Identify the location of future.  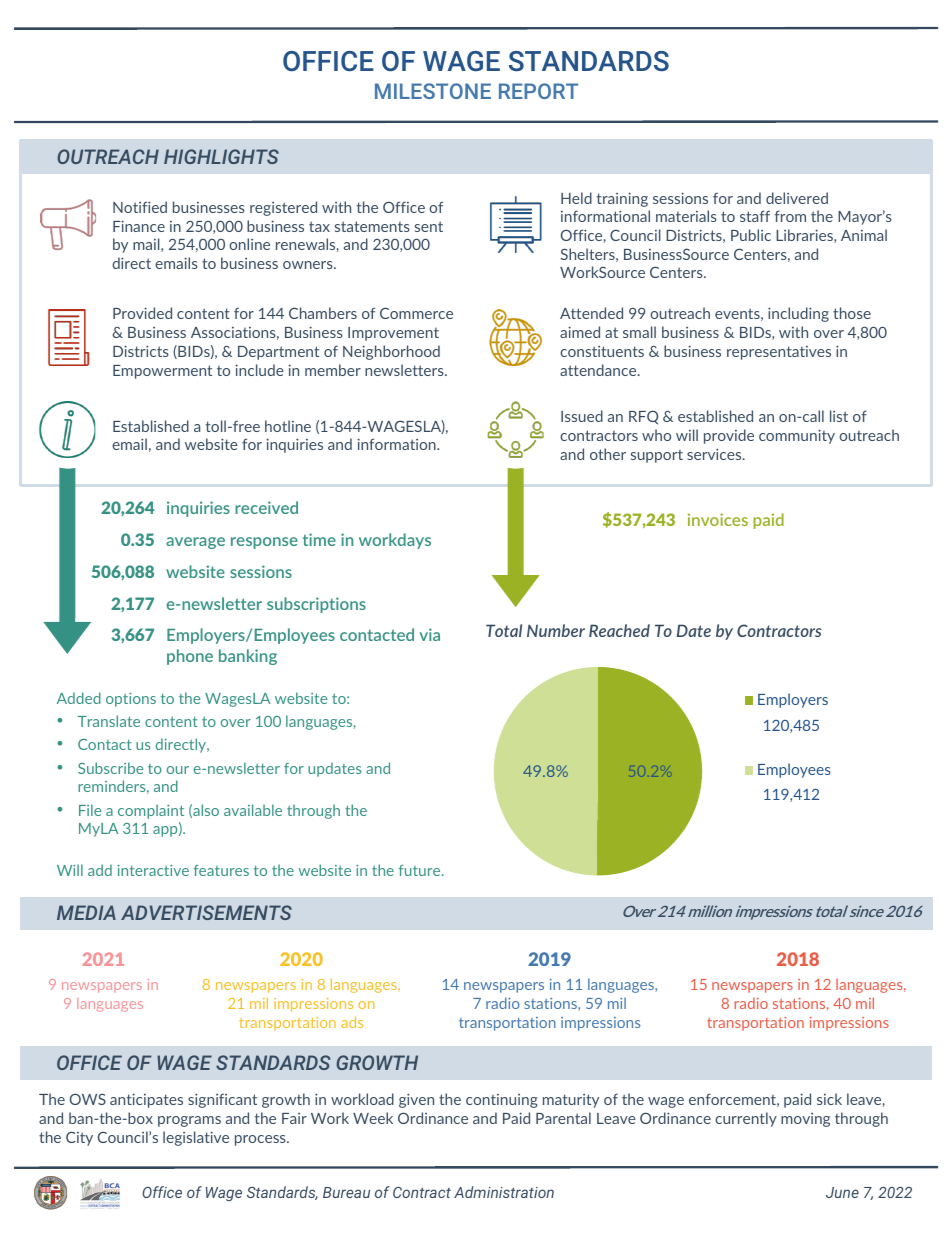
(421, 870).
